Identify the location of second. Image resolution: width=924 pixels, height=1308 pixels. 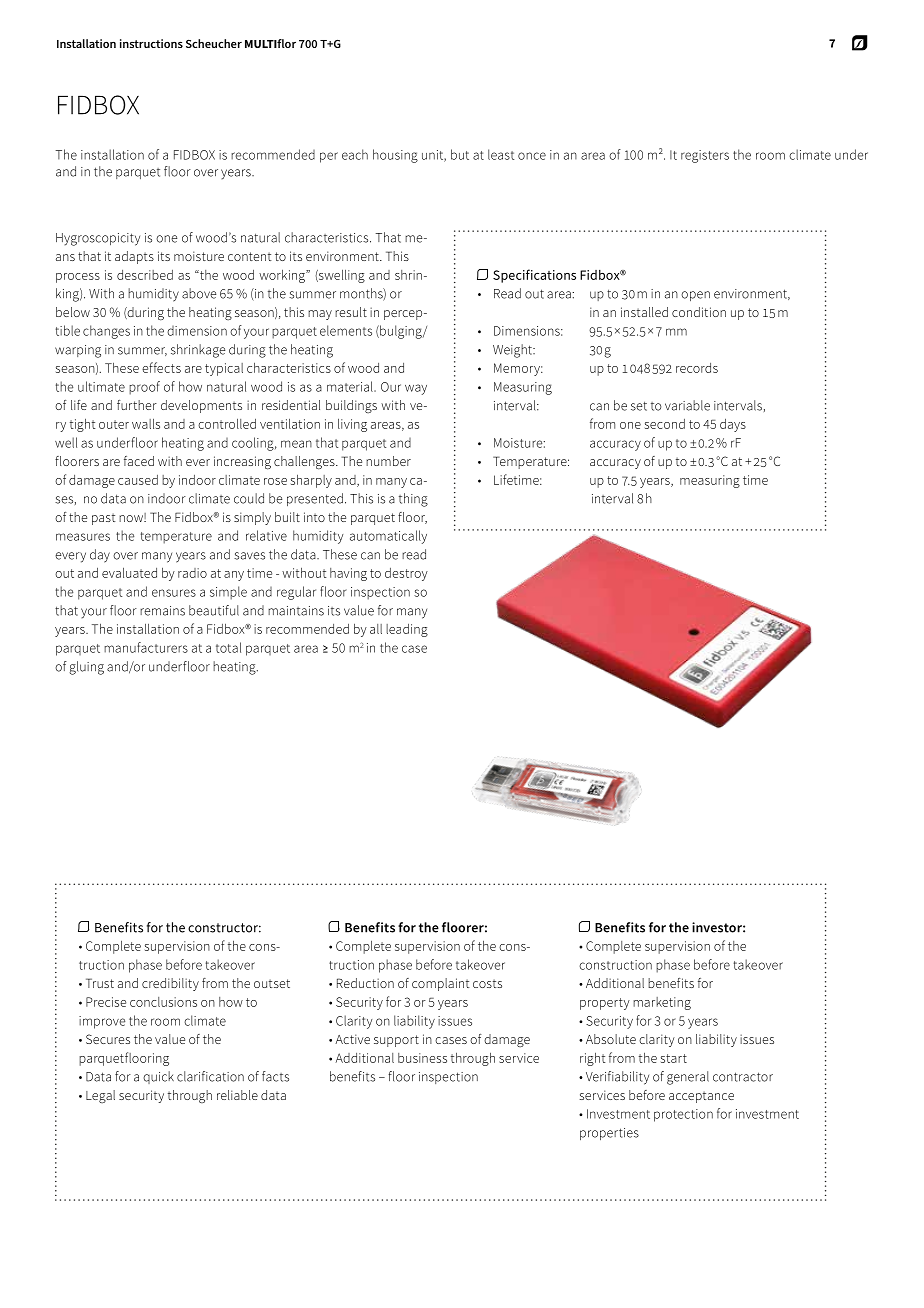
(665, 424).
